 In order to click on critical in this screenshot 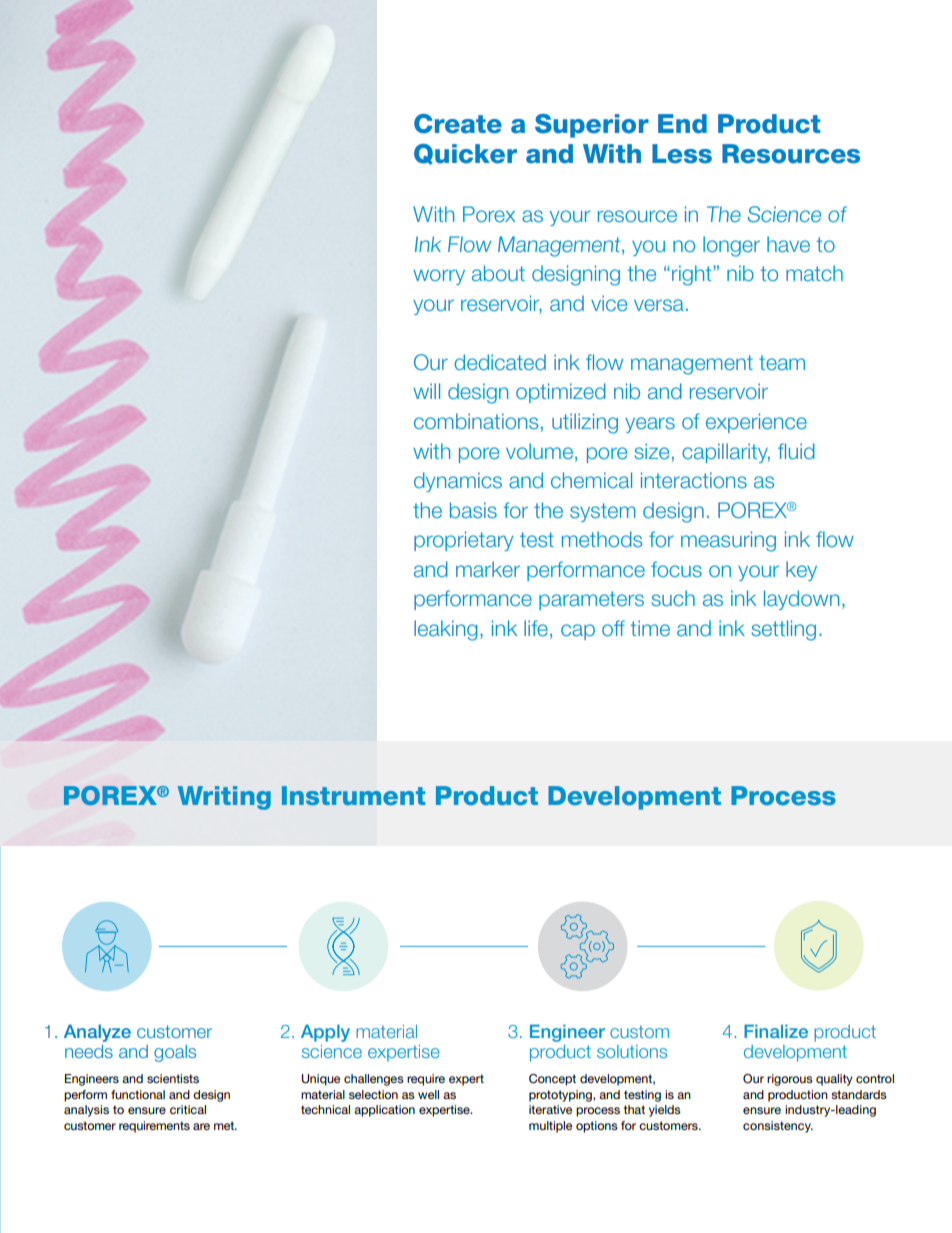, I will do `click(188, 1109)`.
